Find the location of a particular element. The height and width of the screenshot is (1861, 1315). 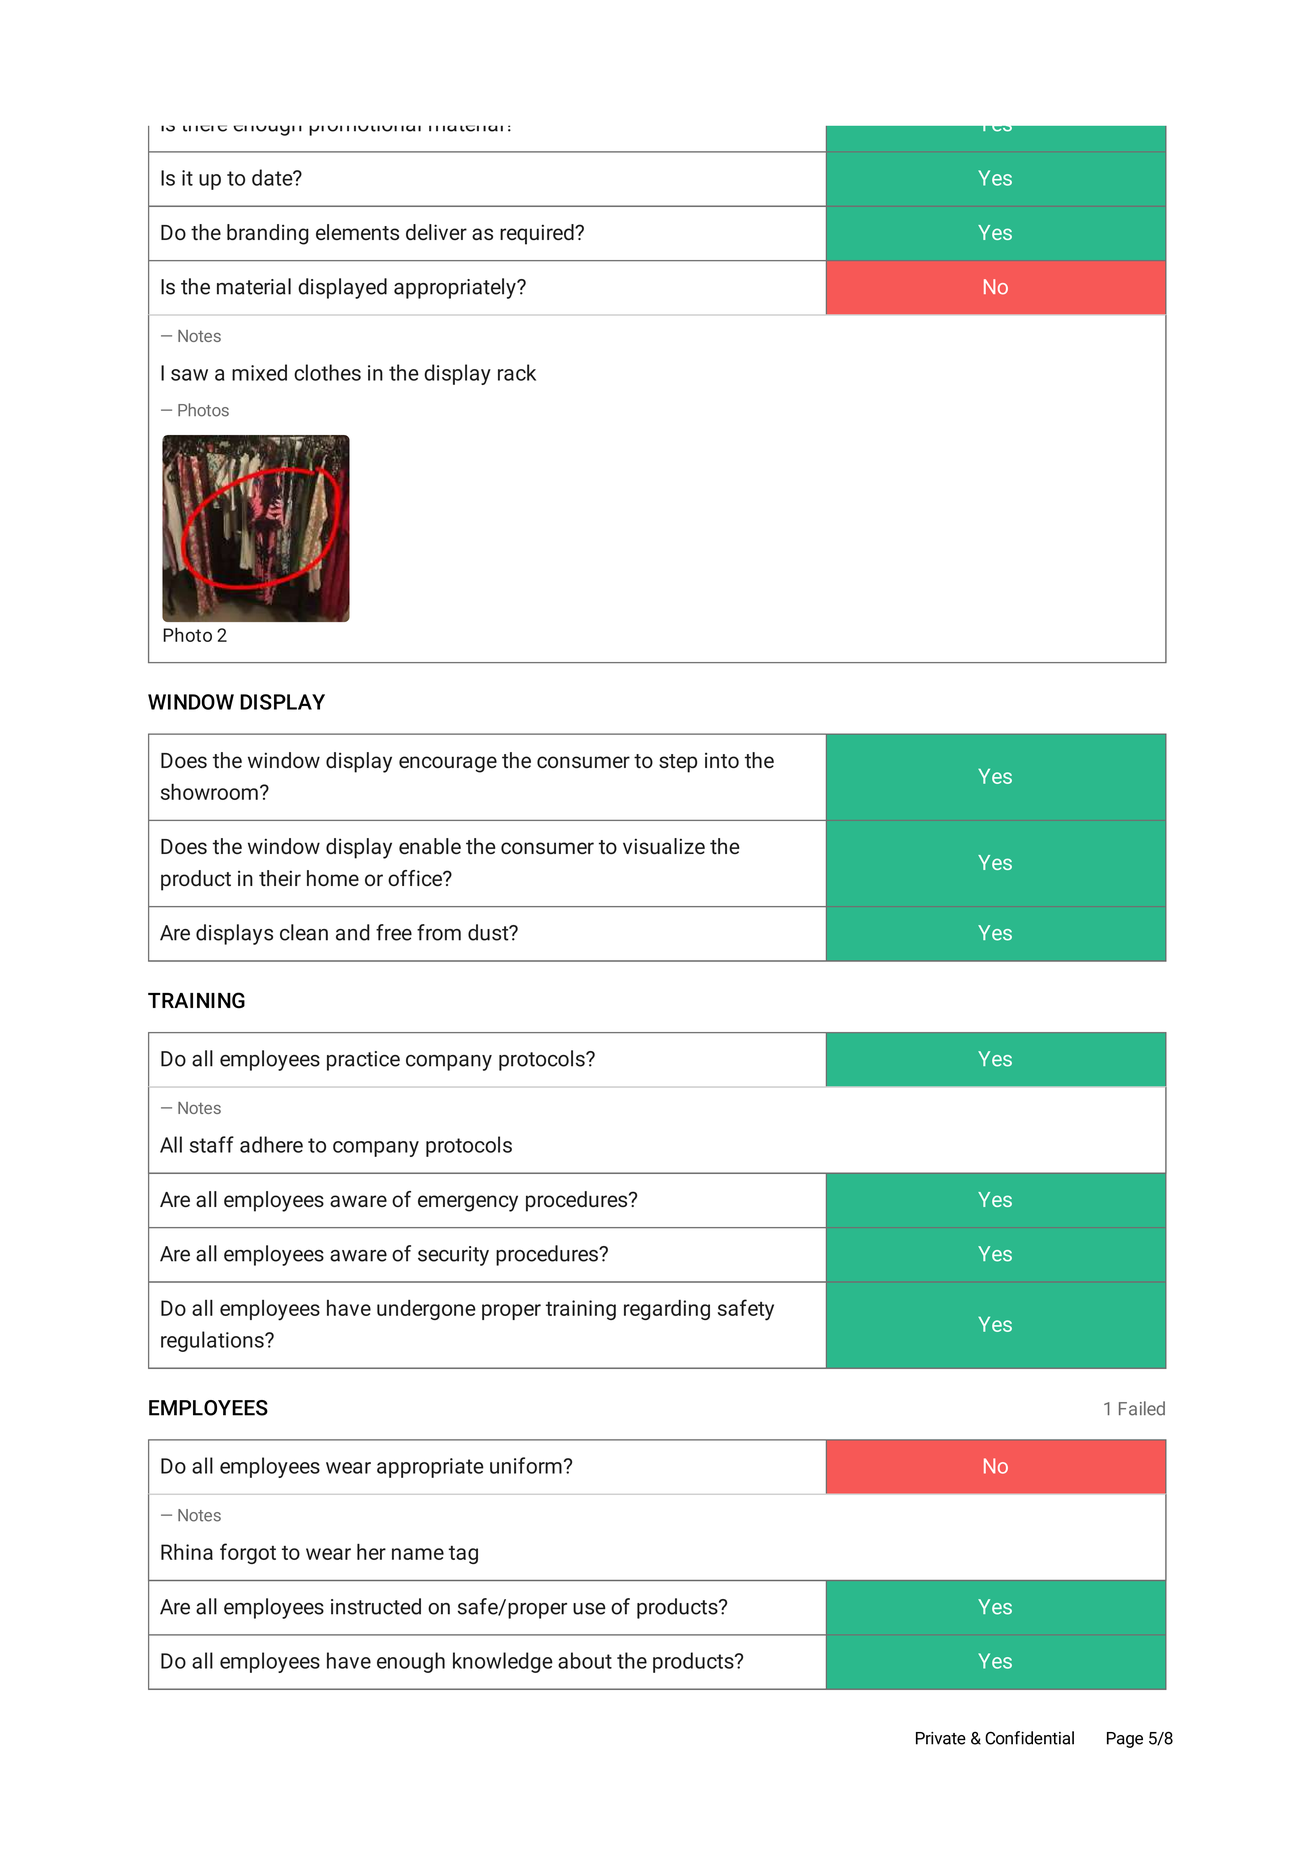

into is located at coordinates (722, 760).
